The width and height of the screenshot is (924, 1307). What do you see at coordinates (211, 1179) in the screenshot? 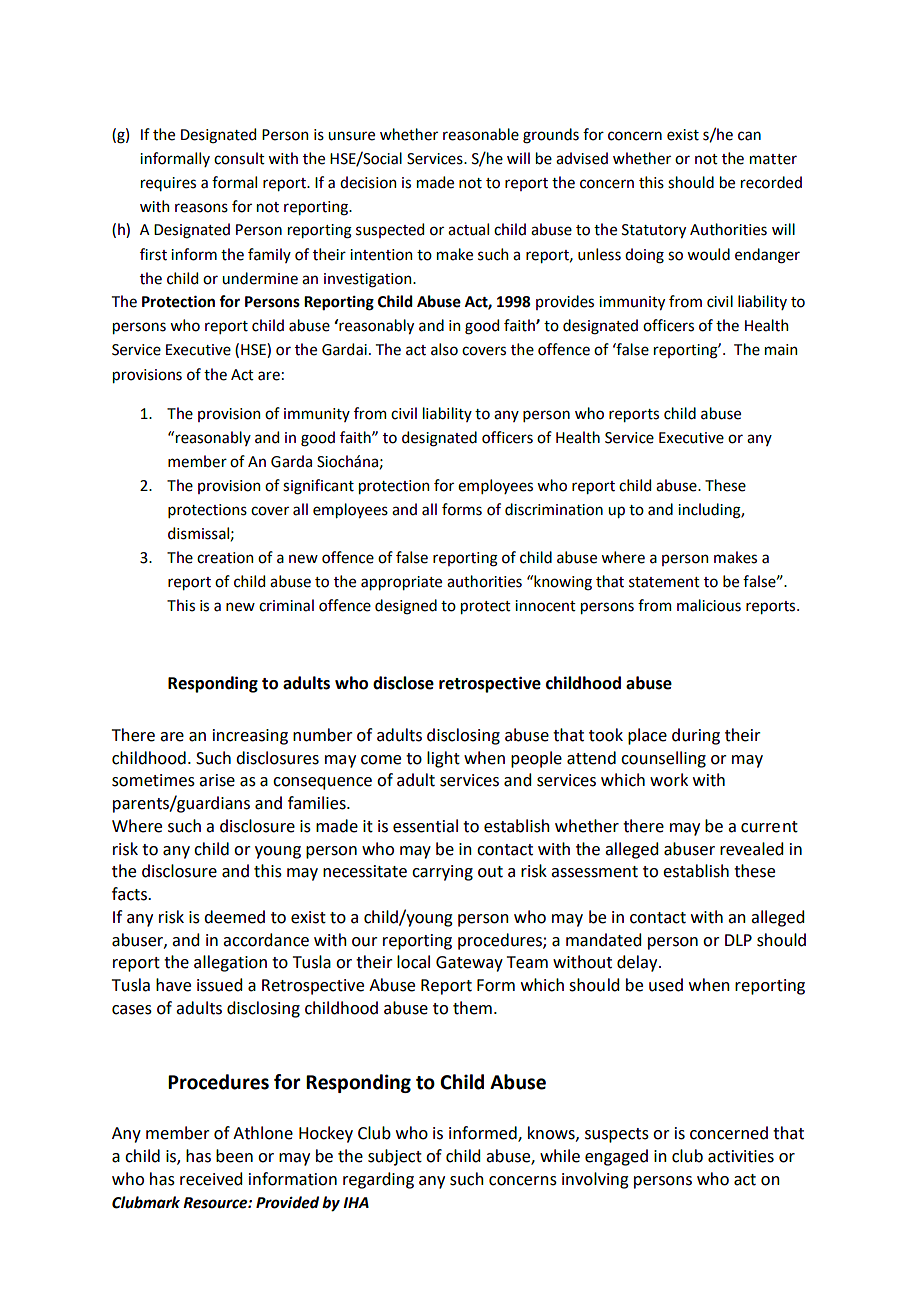
I see `received` at bounding box center [211, 1179].
